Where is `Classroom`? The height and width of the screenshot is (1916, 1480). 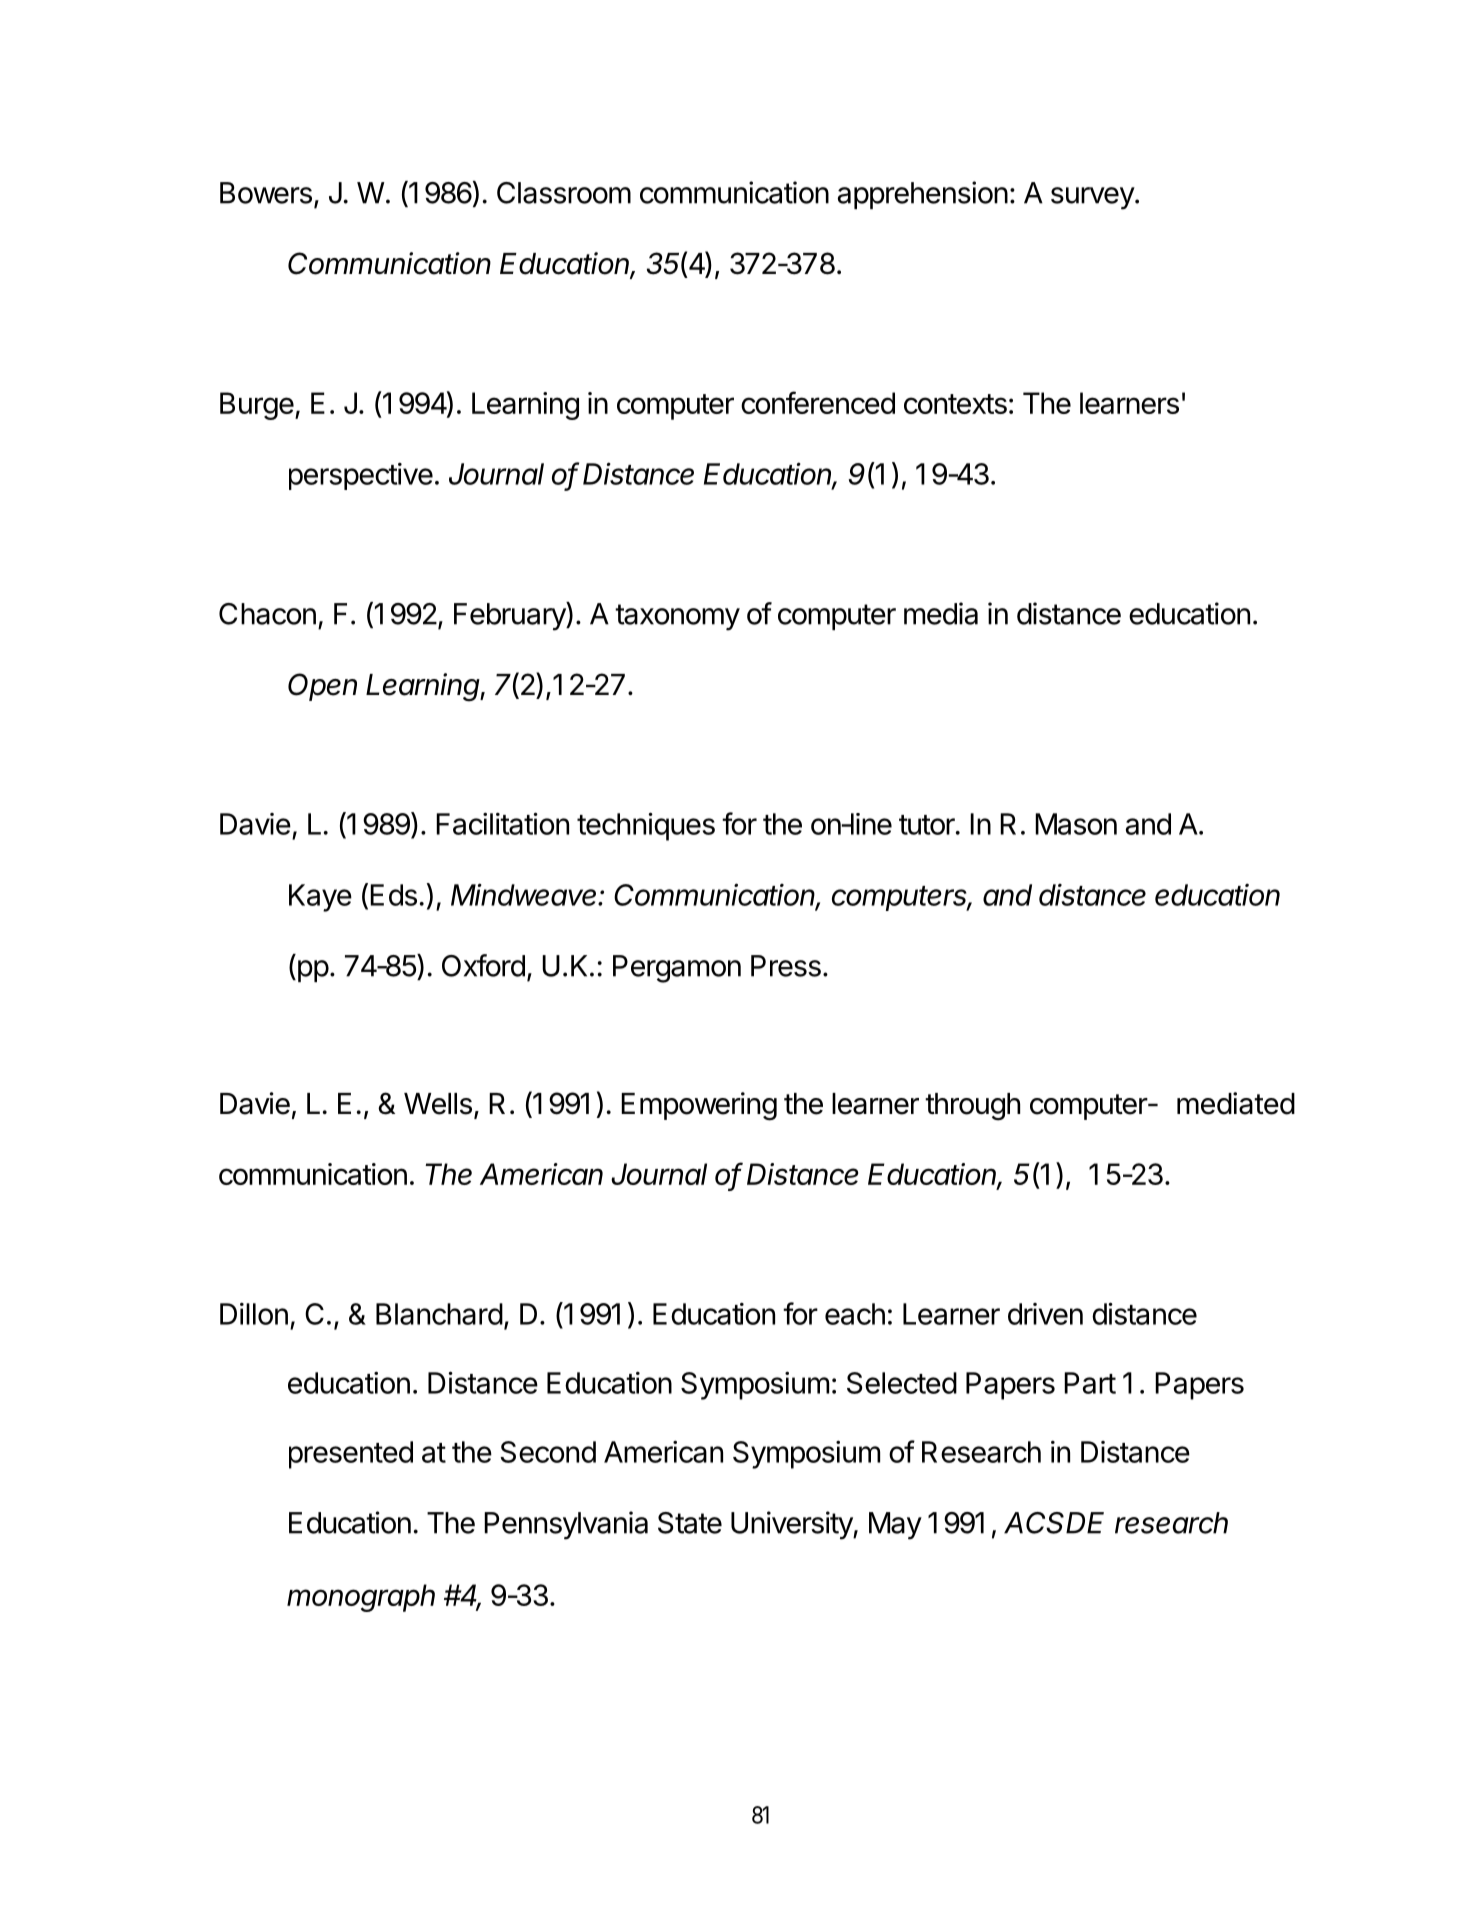 Classroom is located at coordinates (564, 193).
